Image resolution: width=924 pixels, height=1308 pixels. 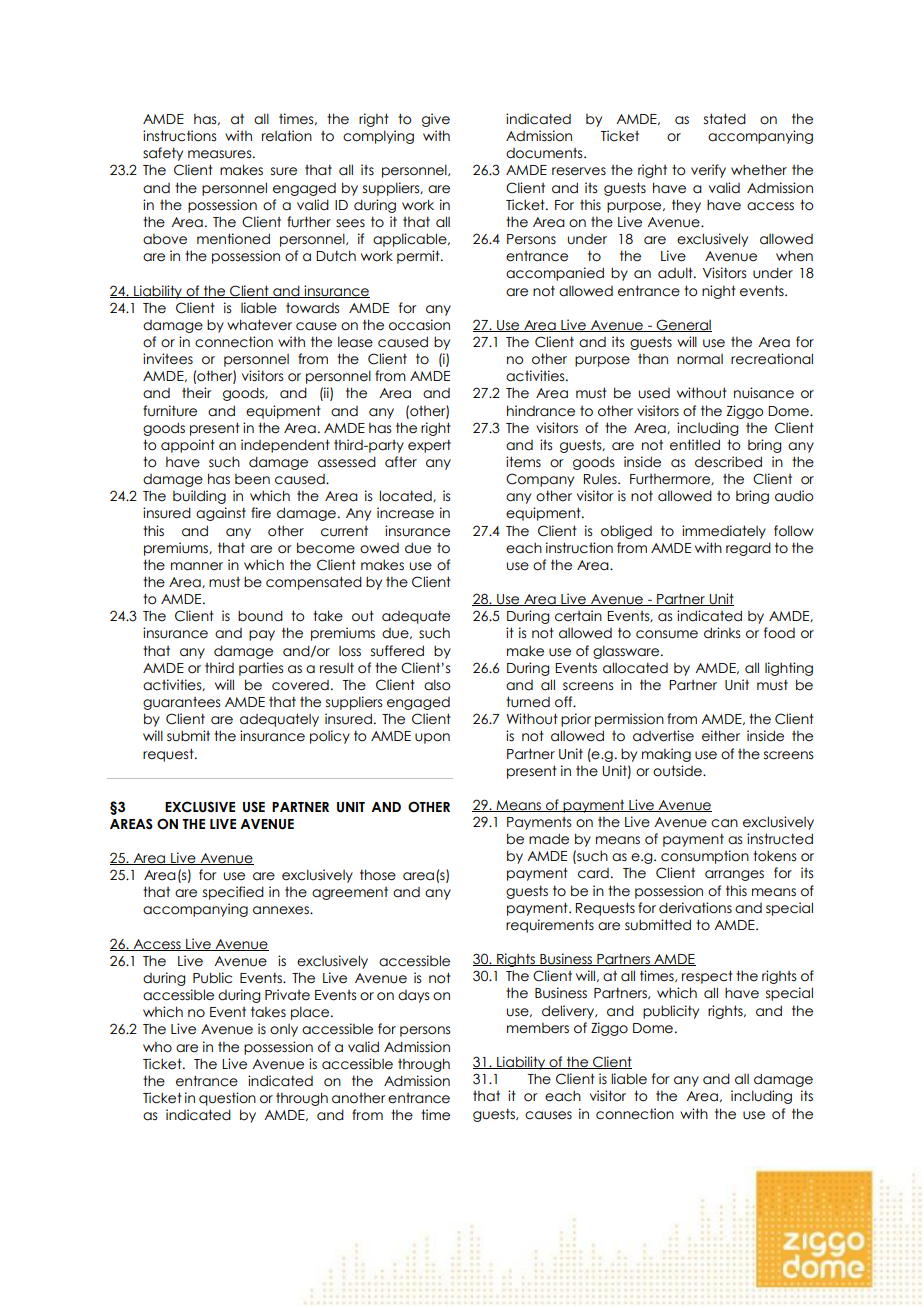 What do you see at coordinates (707, 977) in the screenshot?
I see `respect` at bounding box center [707, 977].
